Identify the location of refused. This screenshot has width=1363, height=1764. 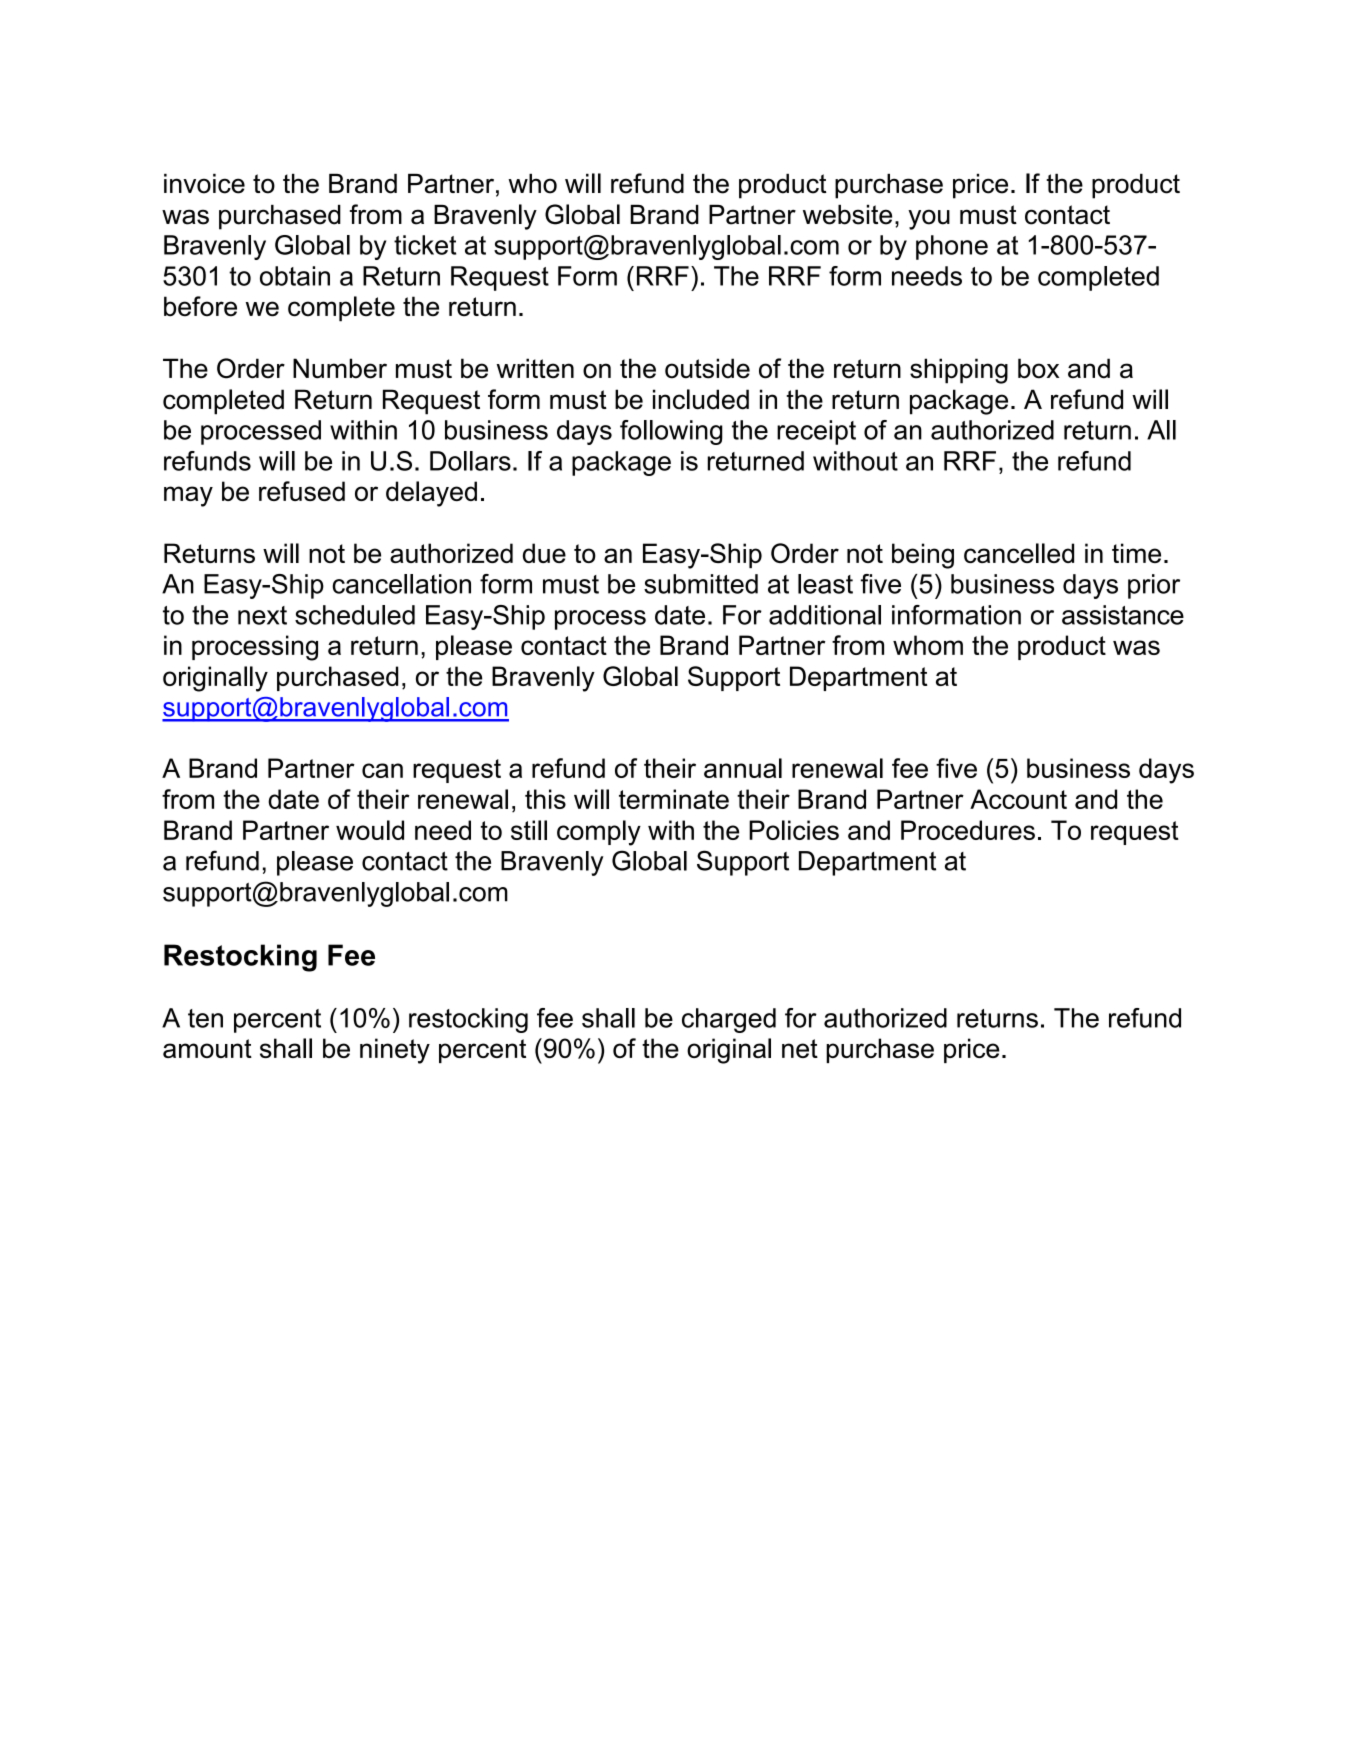
(302, 491).
